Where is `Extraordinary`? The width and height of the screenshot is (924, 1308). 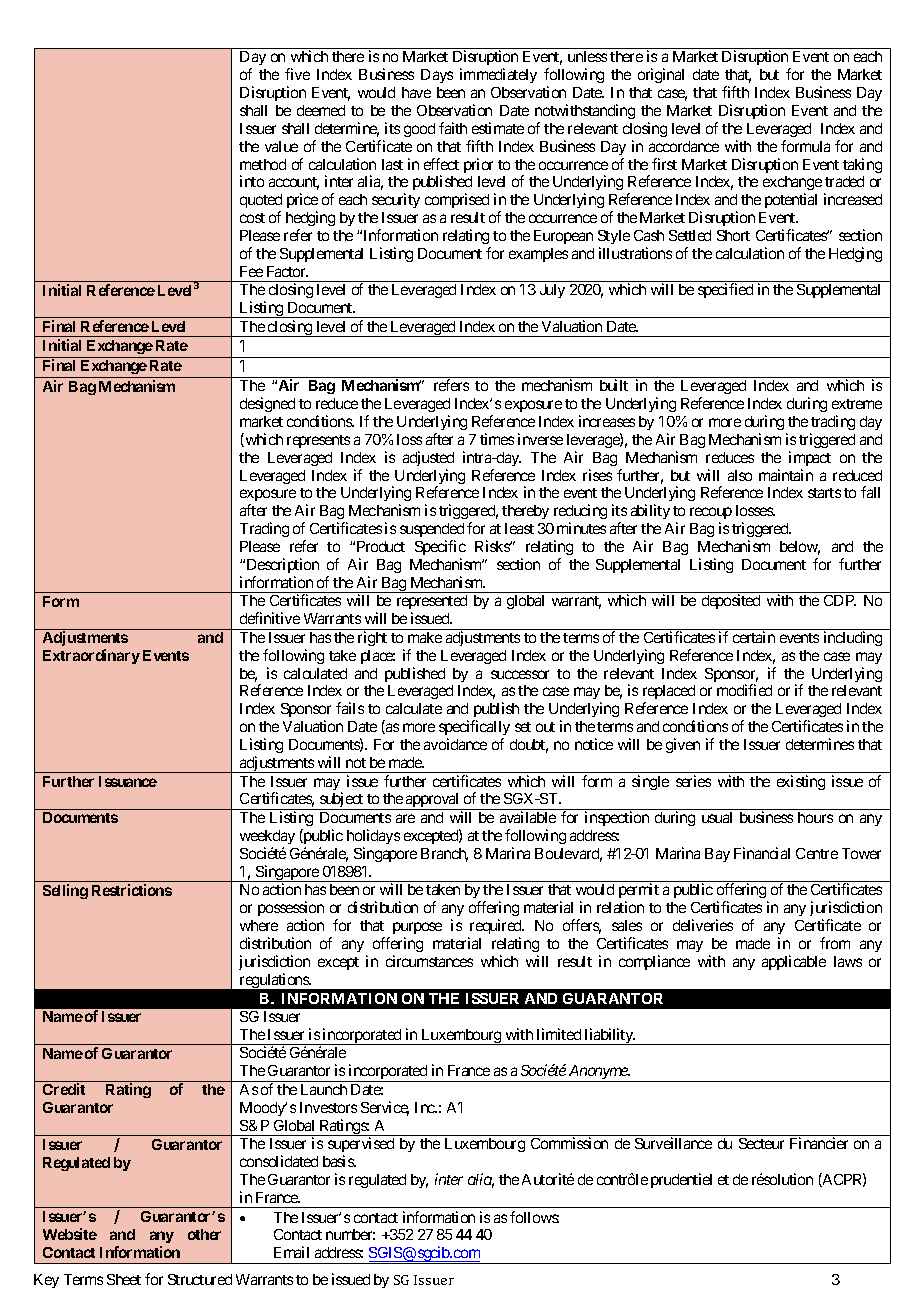 Extraordinary is located at coordinates (91, 656).
